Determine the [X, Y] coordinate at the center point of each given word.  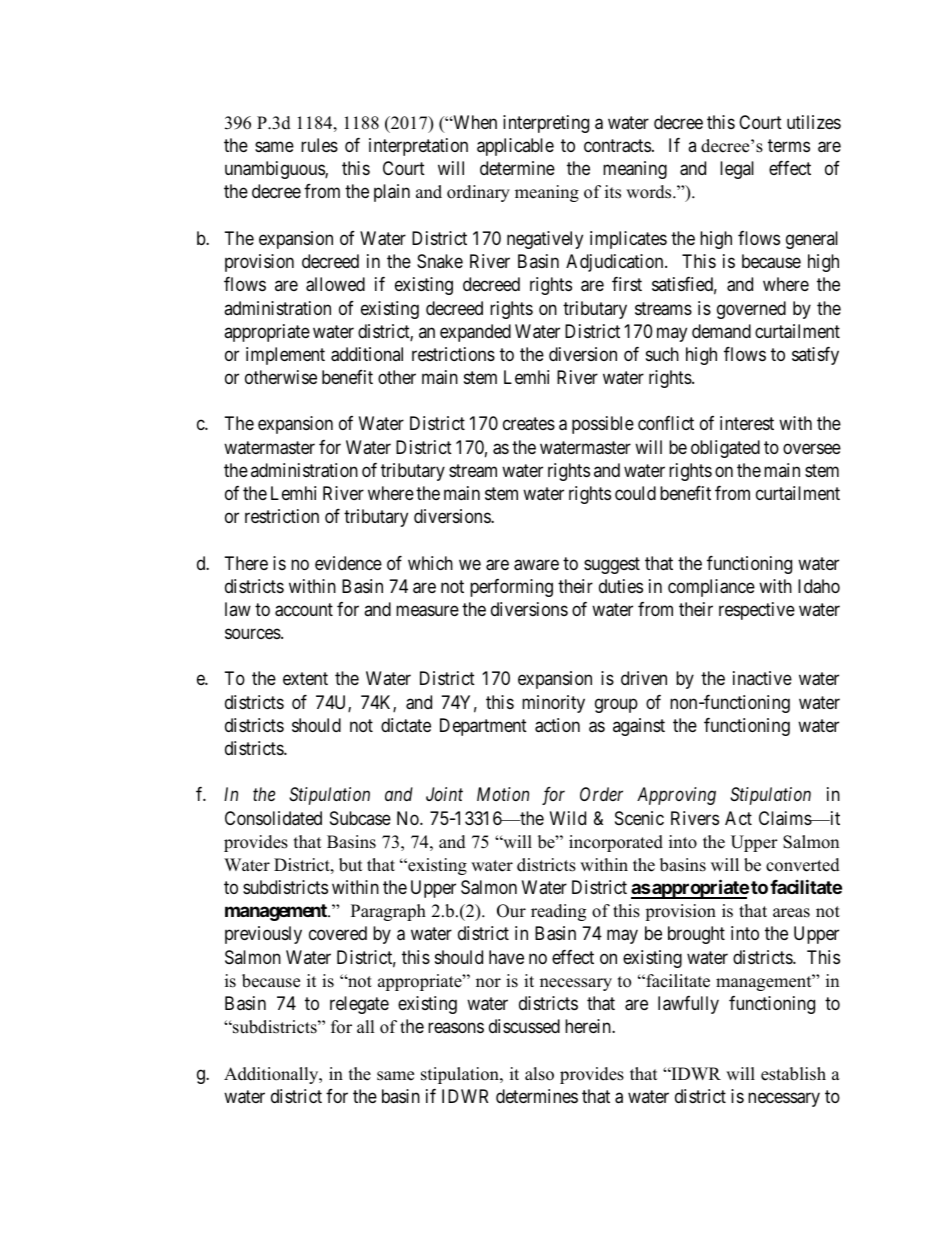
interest [747, 423]
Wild [568, 818]
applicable [515, 147]
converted [803, 865]
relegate [359, 1005]
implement [285, 356]
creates [529, 424]
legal [737, 170]
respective [757, 611]
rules [319, 145]
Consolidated [273, 818]
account [304, 610]
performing [511, 588]
